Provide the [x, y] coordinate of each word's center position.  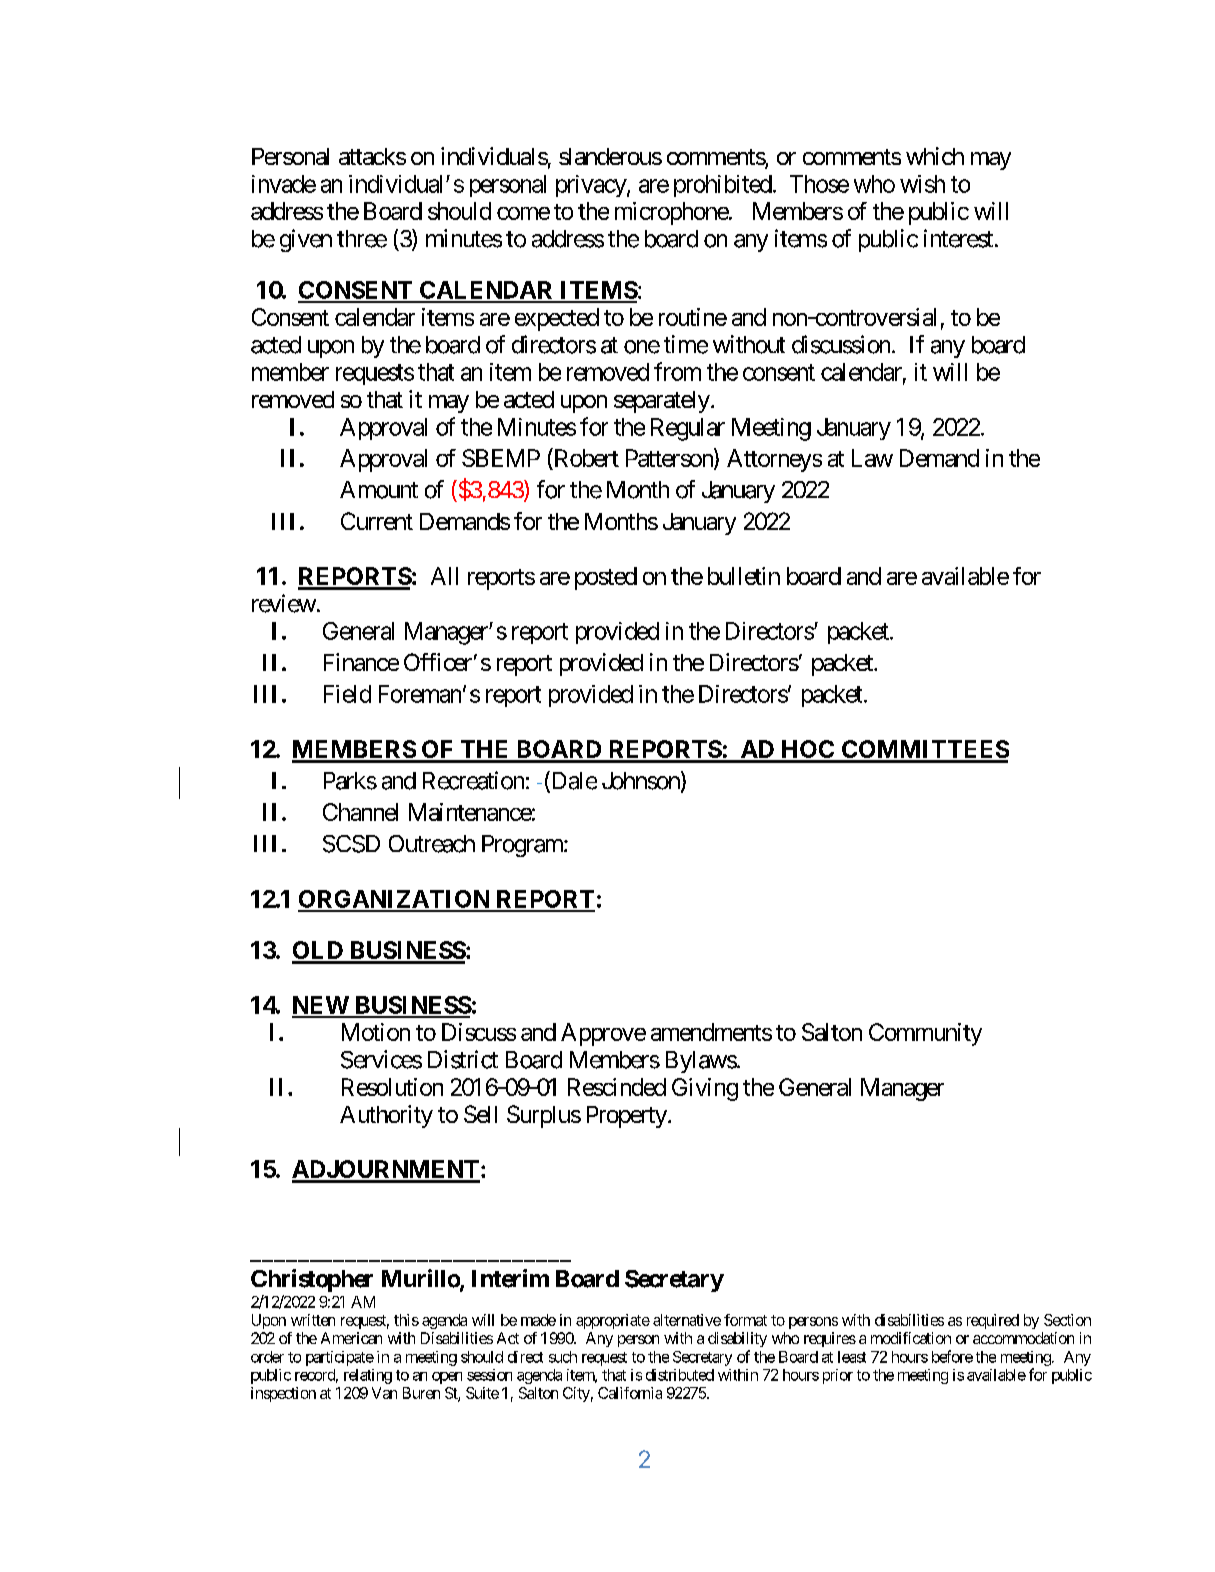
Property [627, 1117]
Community [925, 1034]
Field [347, 694]
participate [340, 1358]
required [993, 1321]
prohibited [723, 186]
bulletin [744, 576]
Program [523, 846]
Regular [688, 429]
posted [606, 578]
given [306, 240]
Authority [386, 1116]
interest [958, 238]
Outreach [432, 844]
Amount [379, 490]
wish [922, 184]
